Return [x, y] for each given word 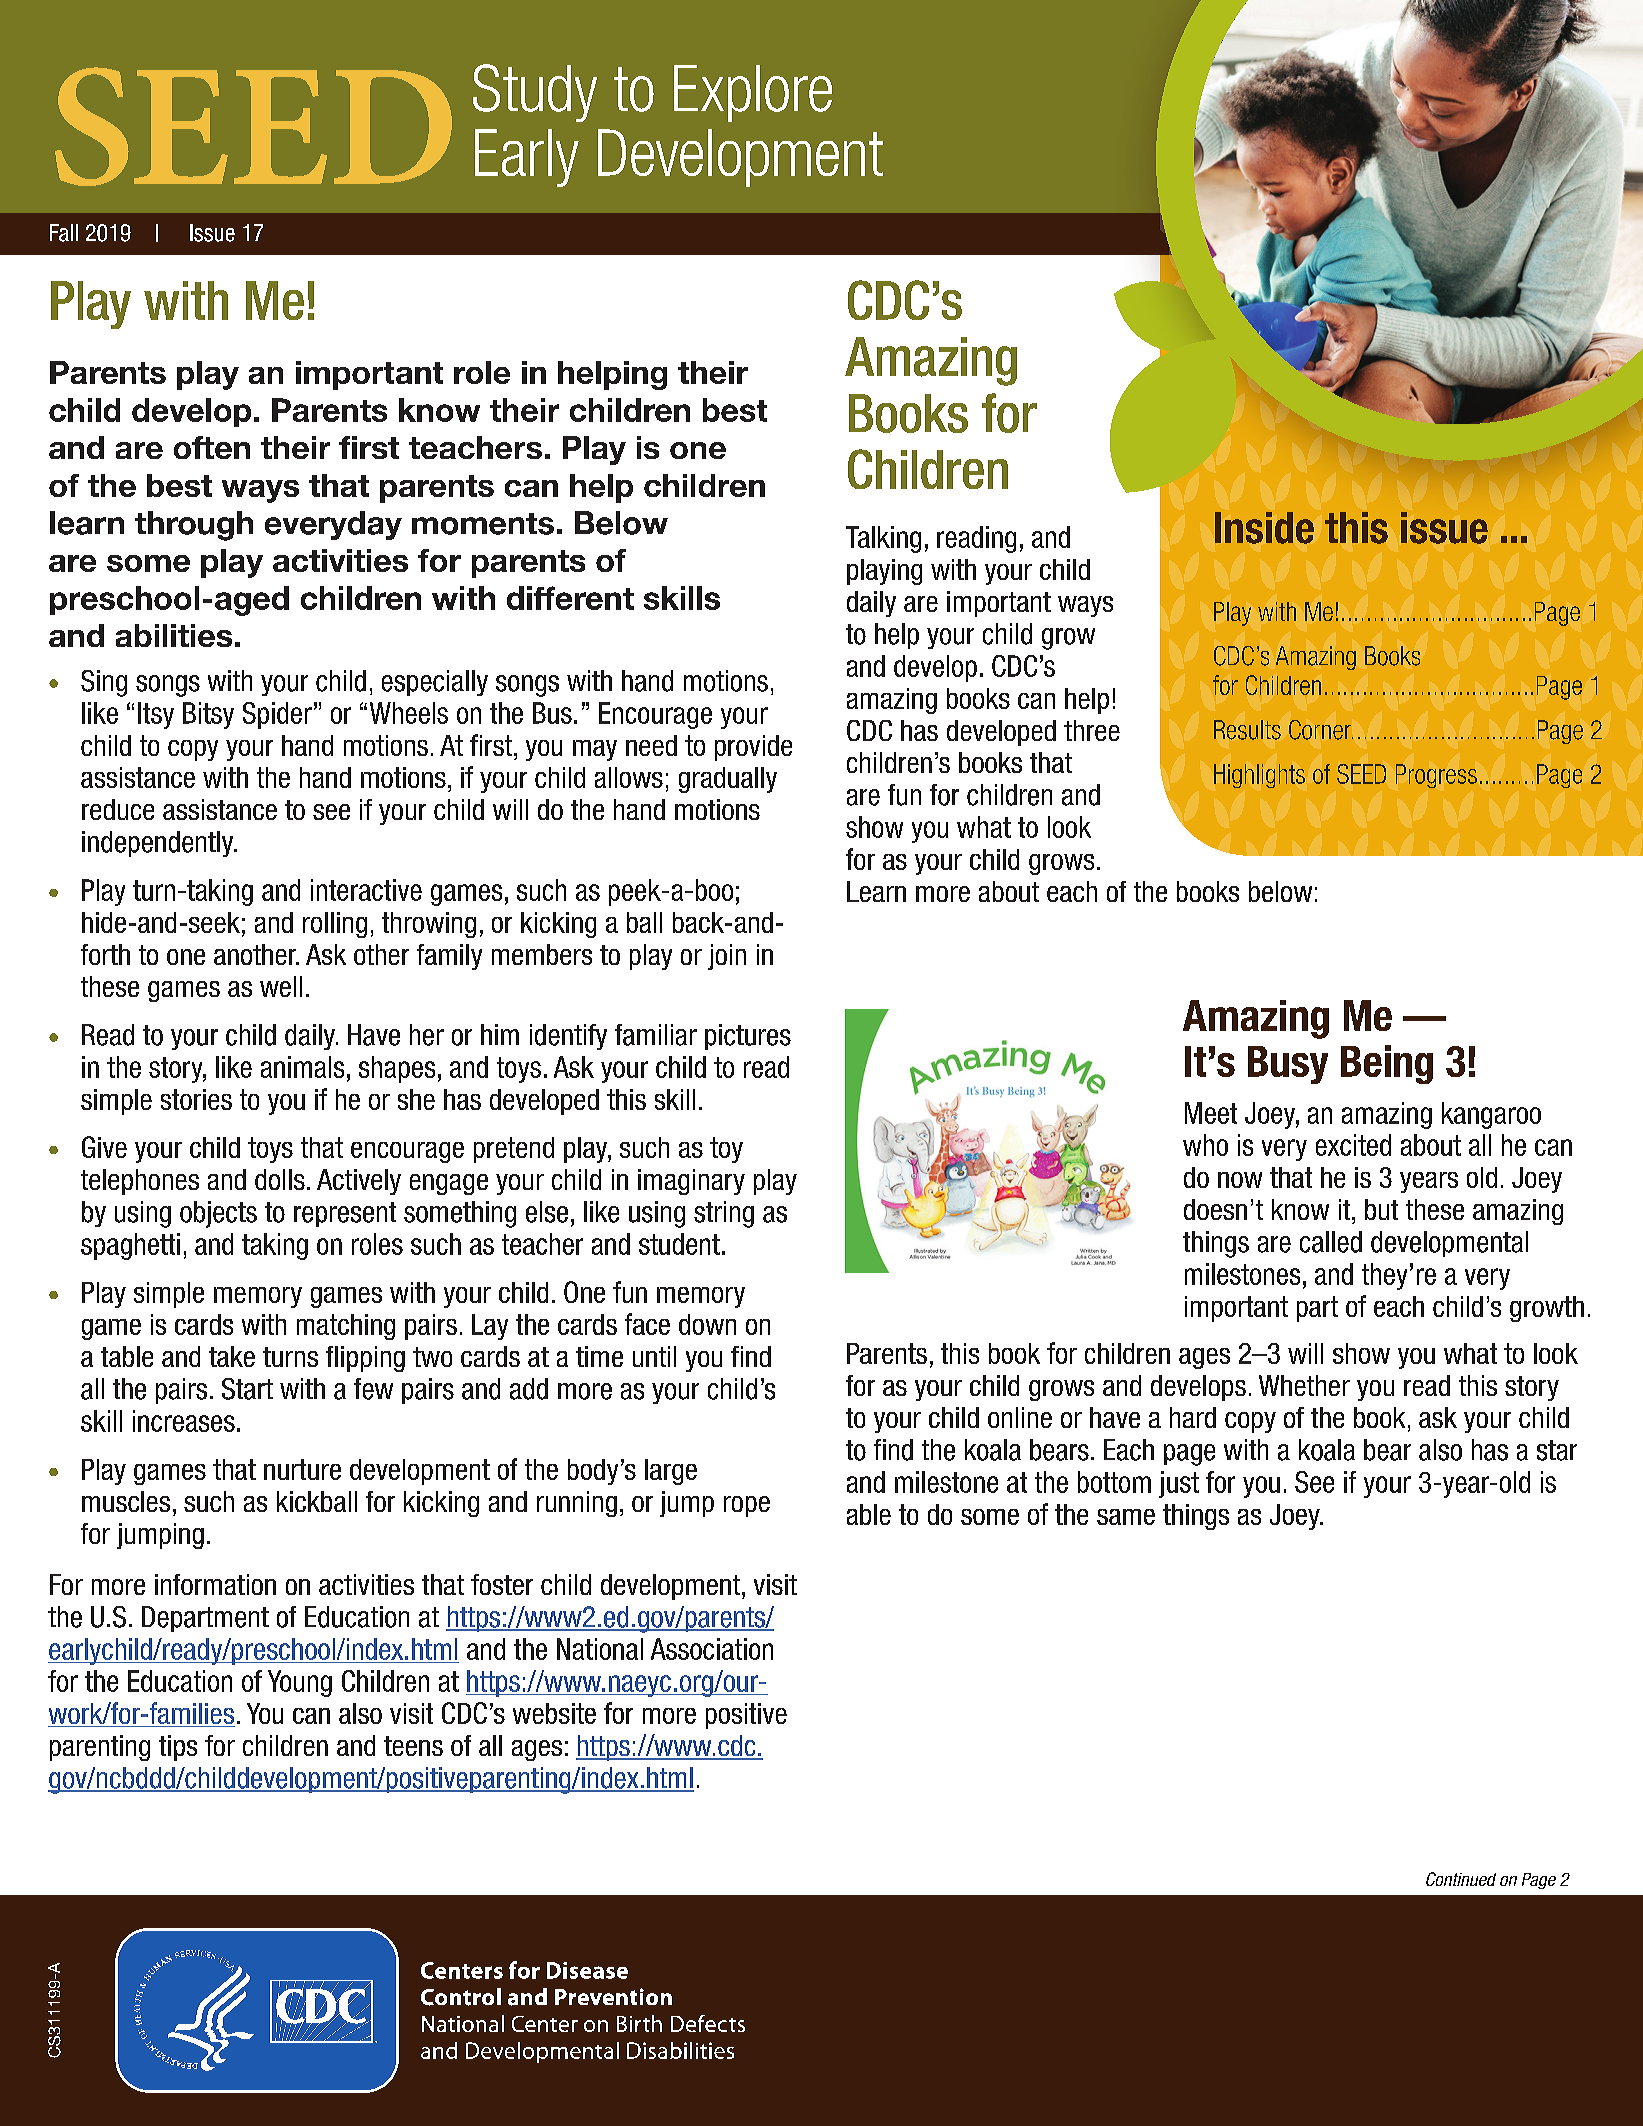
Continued [1461, 1879]
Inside [1264, 528]
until [654, 1356]
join [727, 957]
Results [1247, 730]
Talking [883, 539]
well [281, 986]
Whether [1304, 1385]
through [194, 526]
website [554, 1713]
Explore [753, 93]
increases [184, 1421]
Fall [64, 233]
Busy [1288, 1065]
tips [178, 1748]
